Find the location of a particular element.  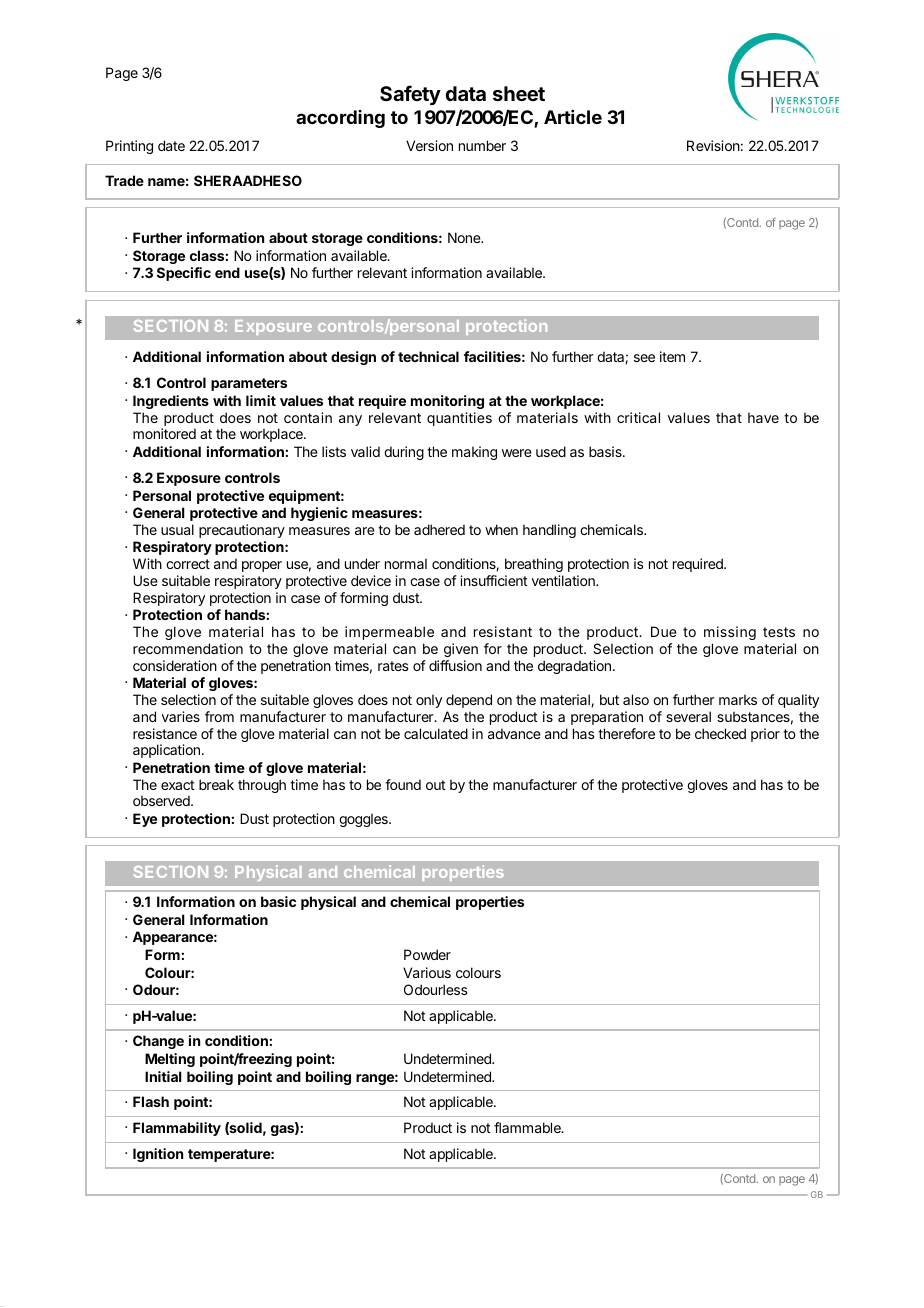

flammable is located at coordinates (528, 1127).
